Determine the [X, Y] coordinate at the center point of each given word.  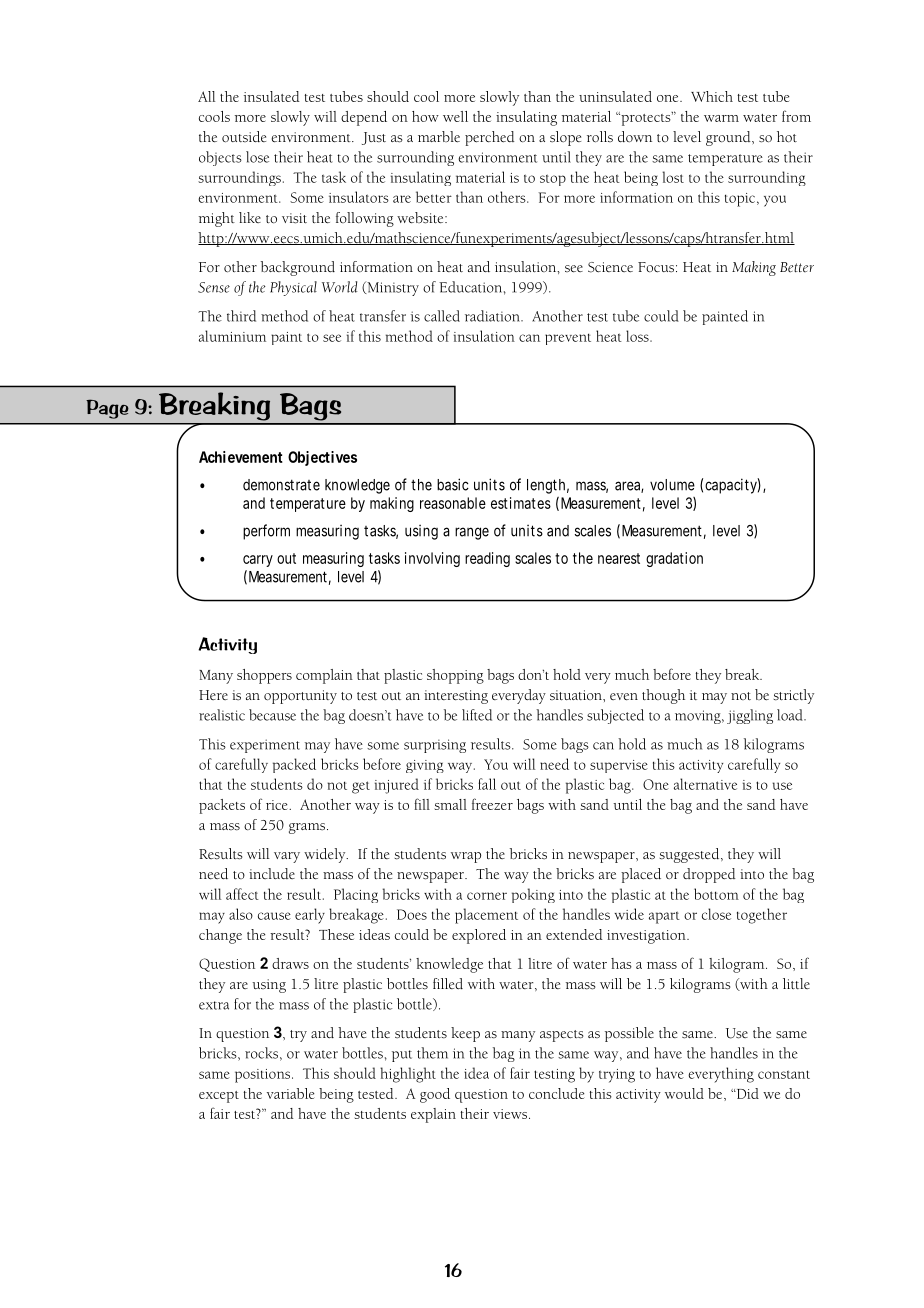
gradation [674, 559]
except [219, 1097]
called [442, 316]
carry [258, 561]
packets [222, 806]
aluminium [232, 336]
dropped [709, 875]
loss [638, 336]
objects [220, 158]
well [455, 116]
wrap [466, 857]
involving [432, 559]
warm [721, 118]
